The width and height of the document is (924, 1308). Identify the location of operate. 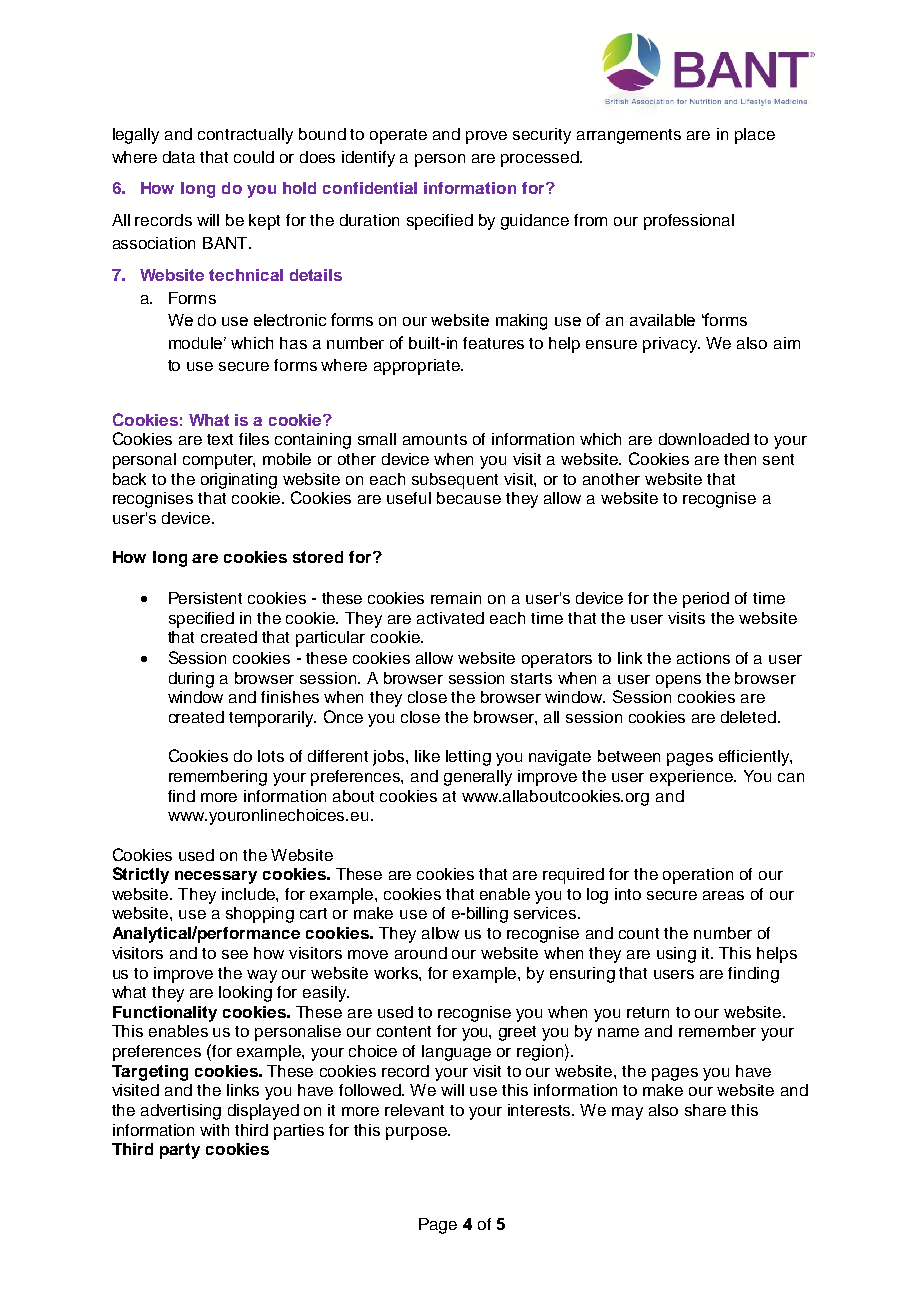
(398, 136).
